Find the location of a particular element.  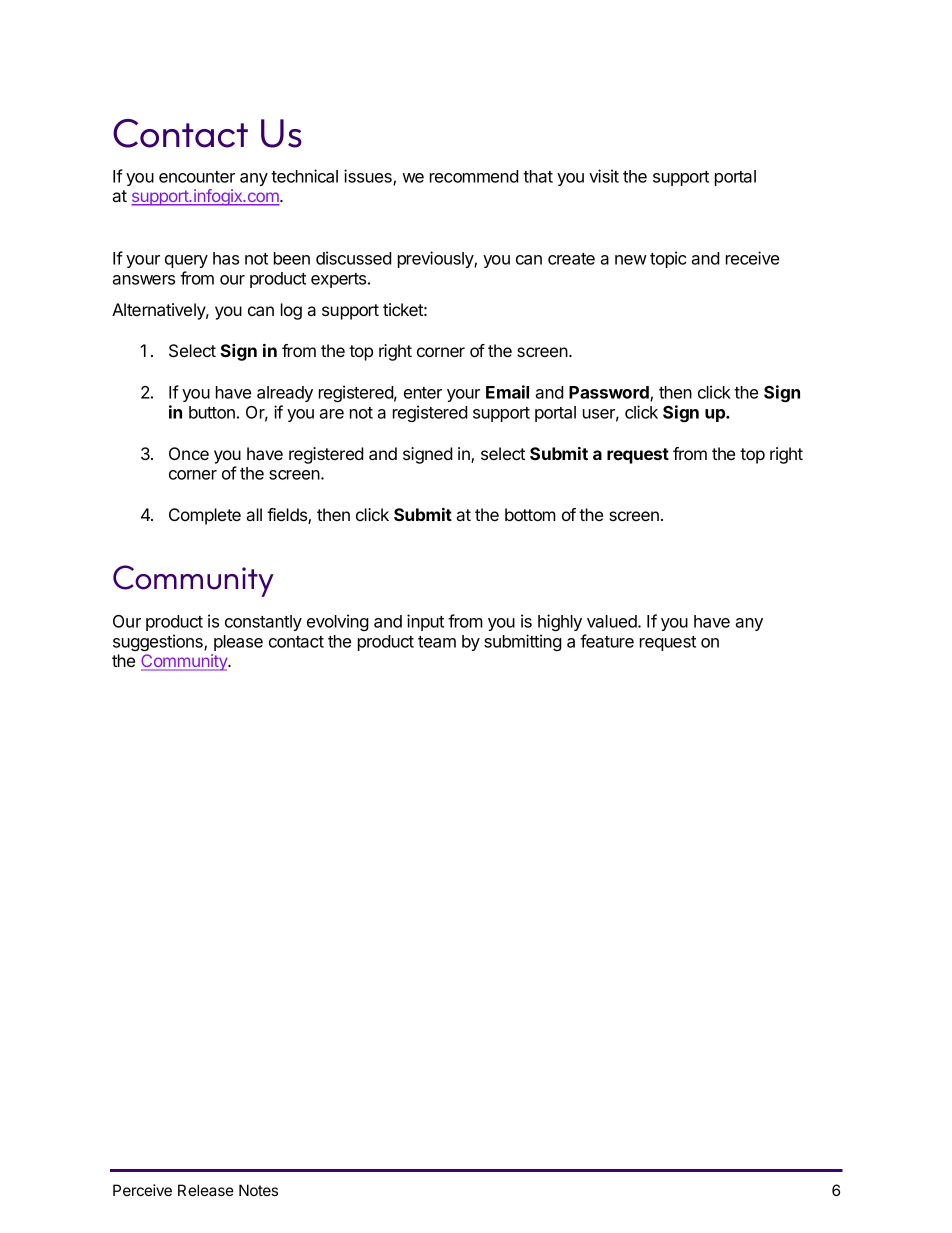

valued is located at coordinates (613, 621).
